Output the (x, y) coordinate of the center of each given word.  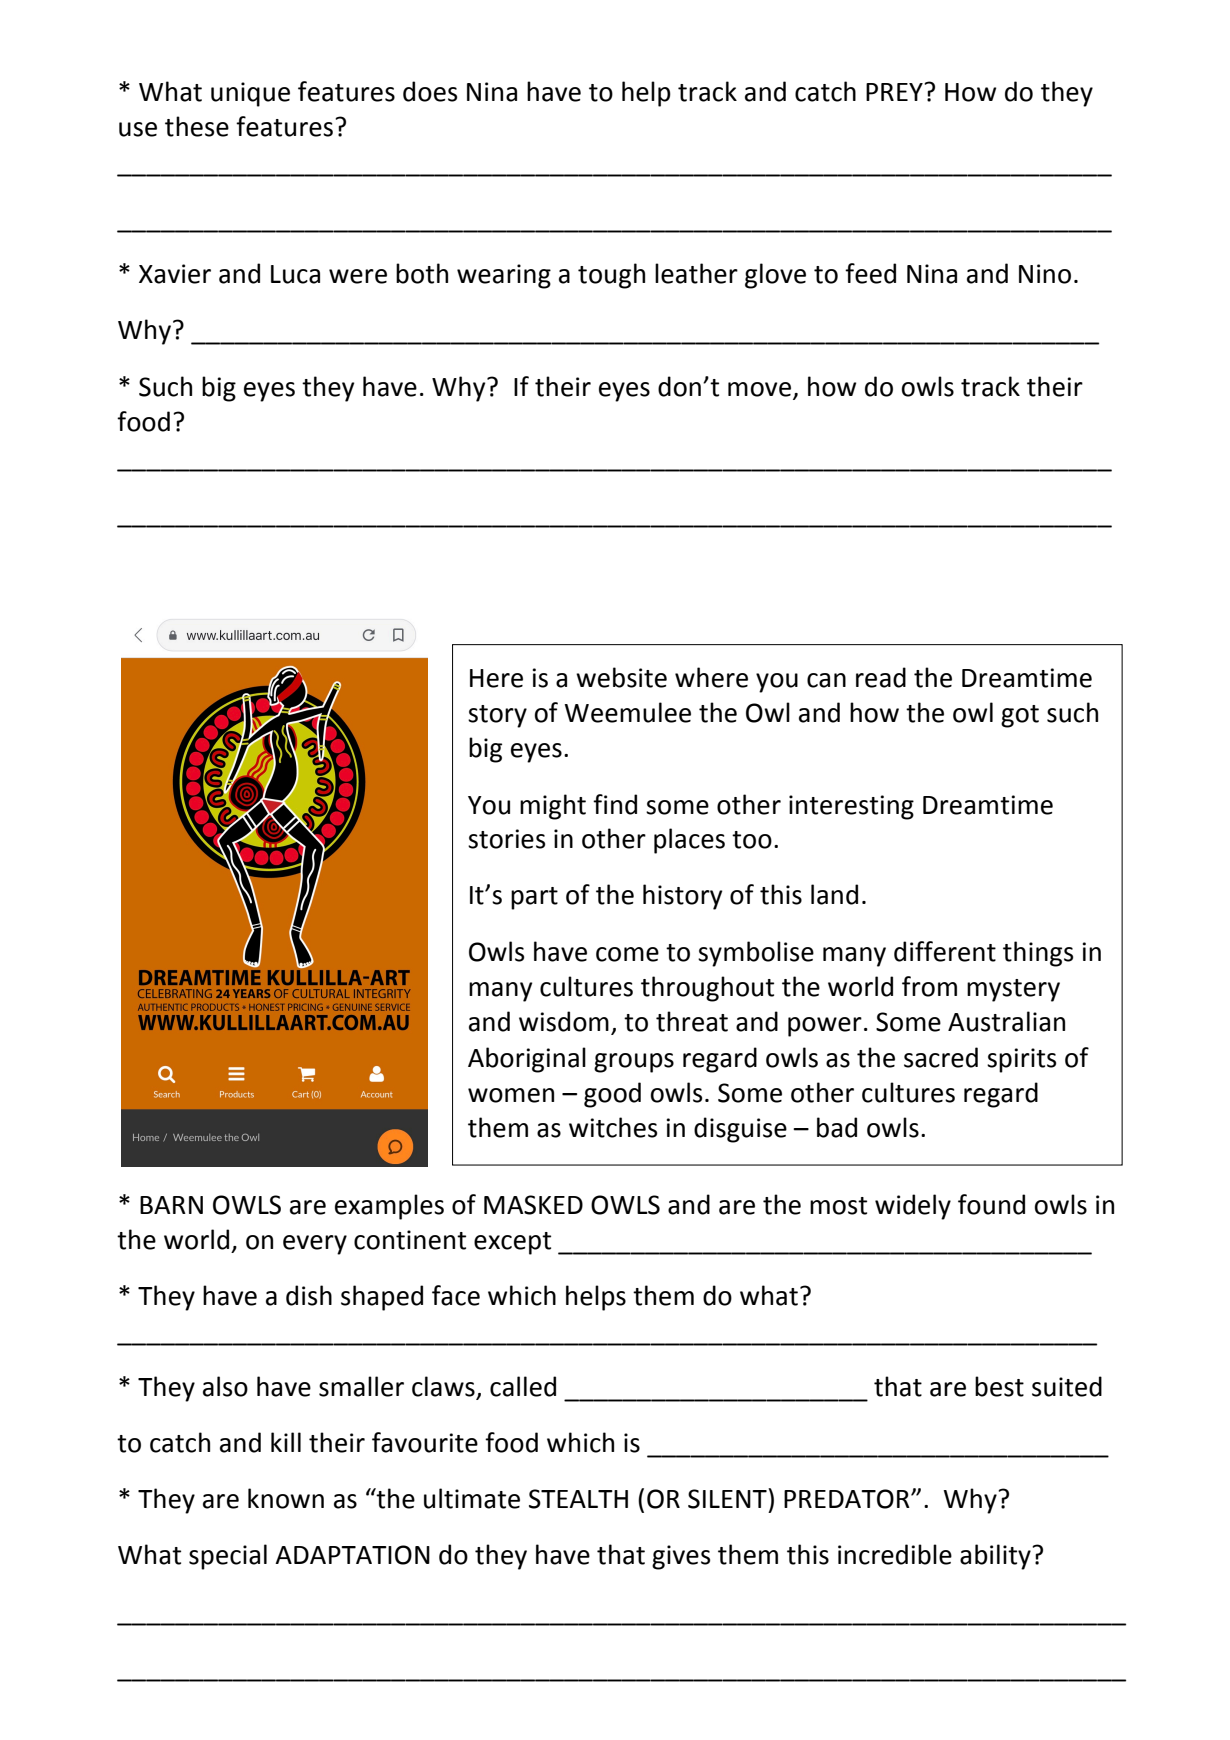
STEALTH (578, 1499)
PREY (895, 92)
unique (250, 94)
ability (996, 1557)
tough (611, 276)
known (286, 1498)
